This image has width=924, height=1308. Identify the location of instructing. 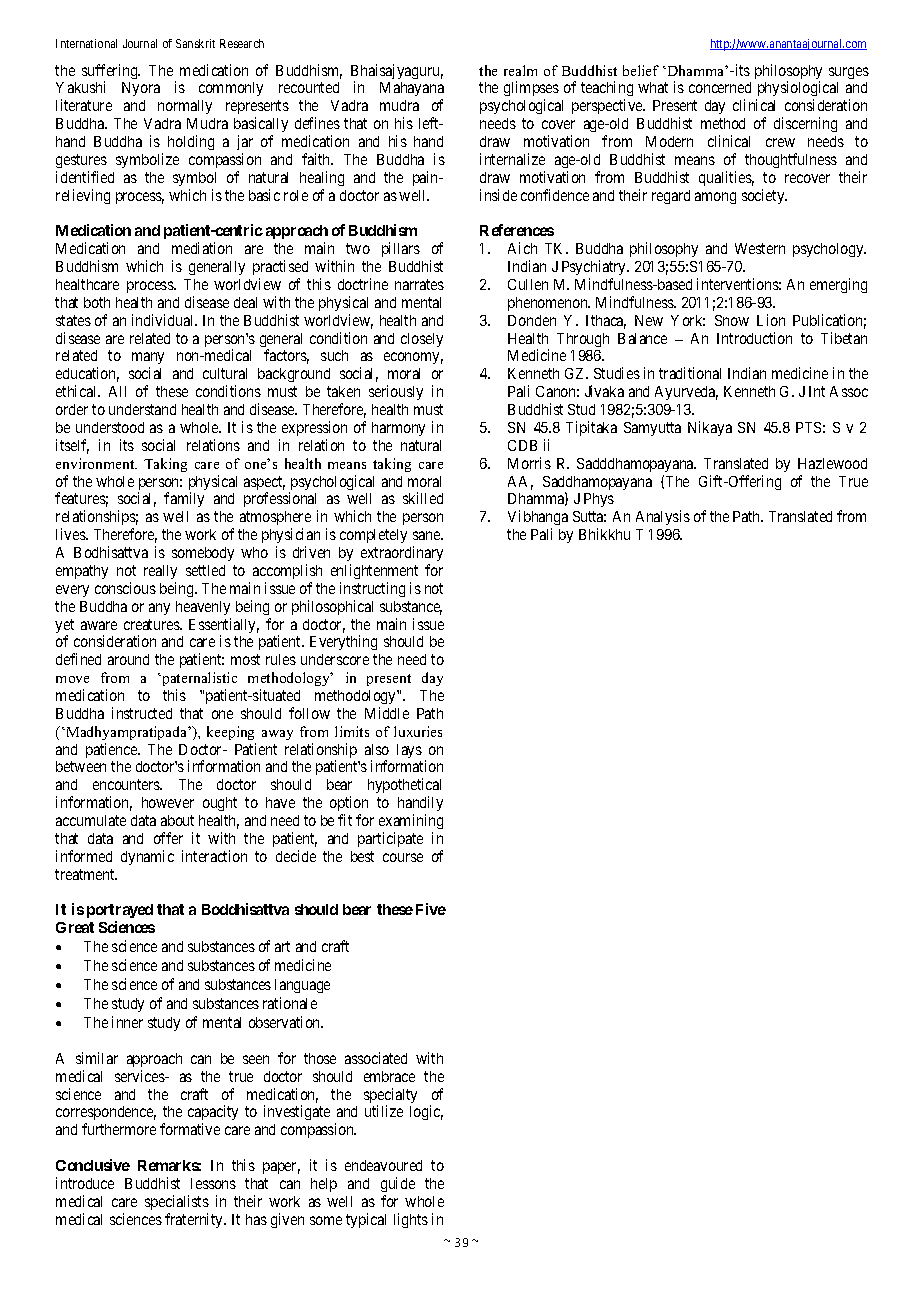
(372, 589).
